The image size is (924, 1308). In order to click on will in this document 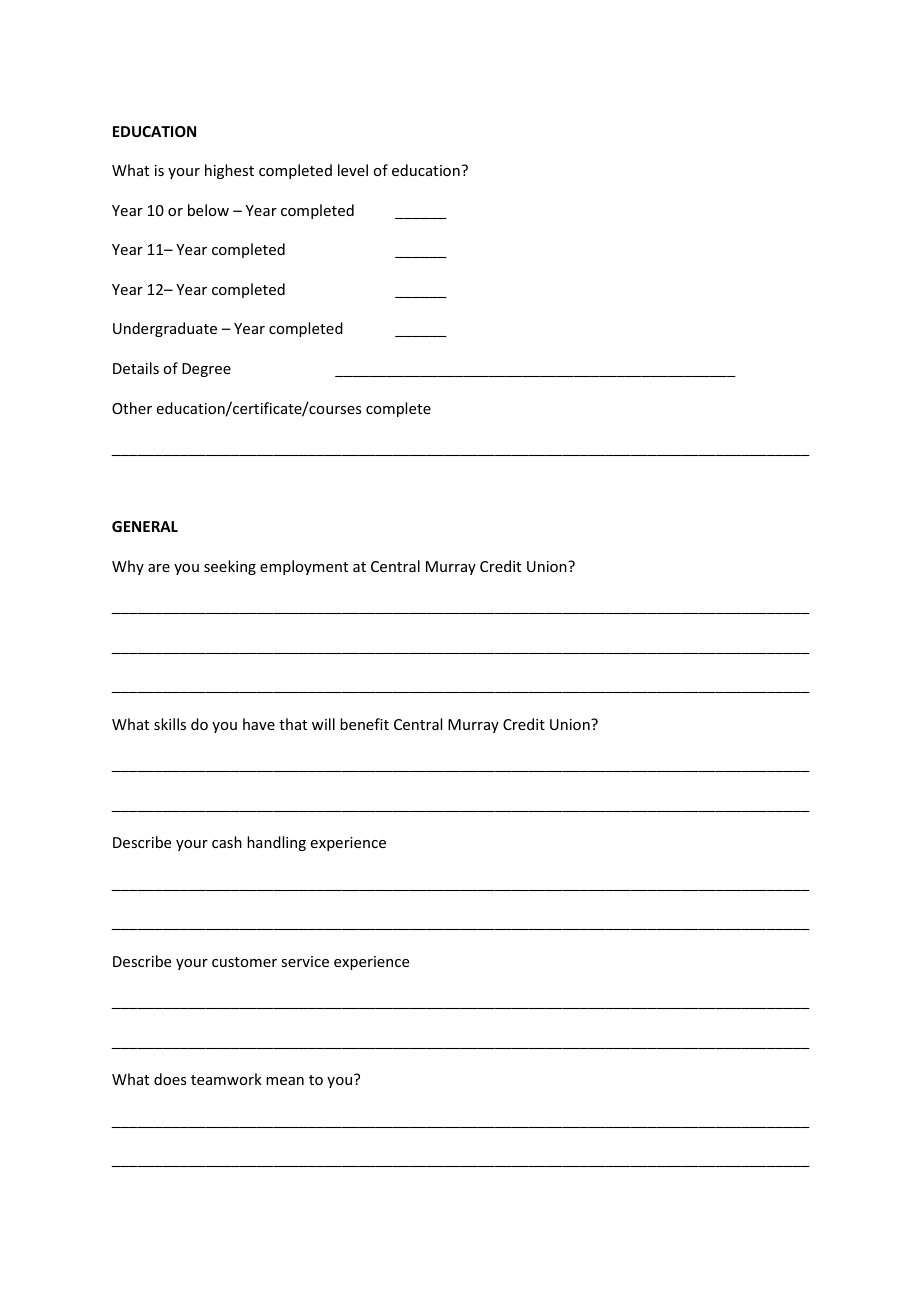, I will do `click(323, 724)`.
